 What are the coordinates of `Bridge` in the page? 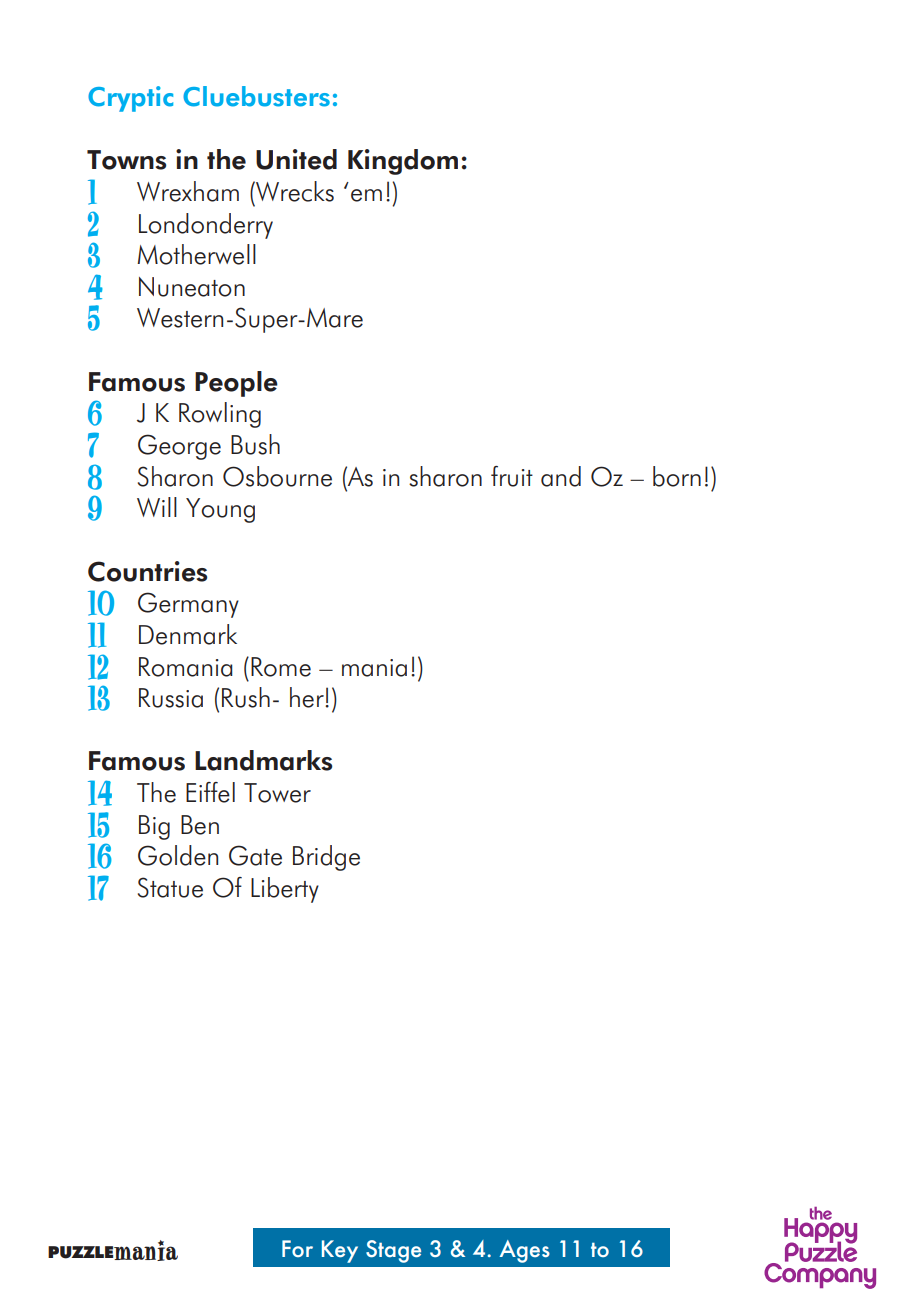 It's located at (326, 858).
